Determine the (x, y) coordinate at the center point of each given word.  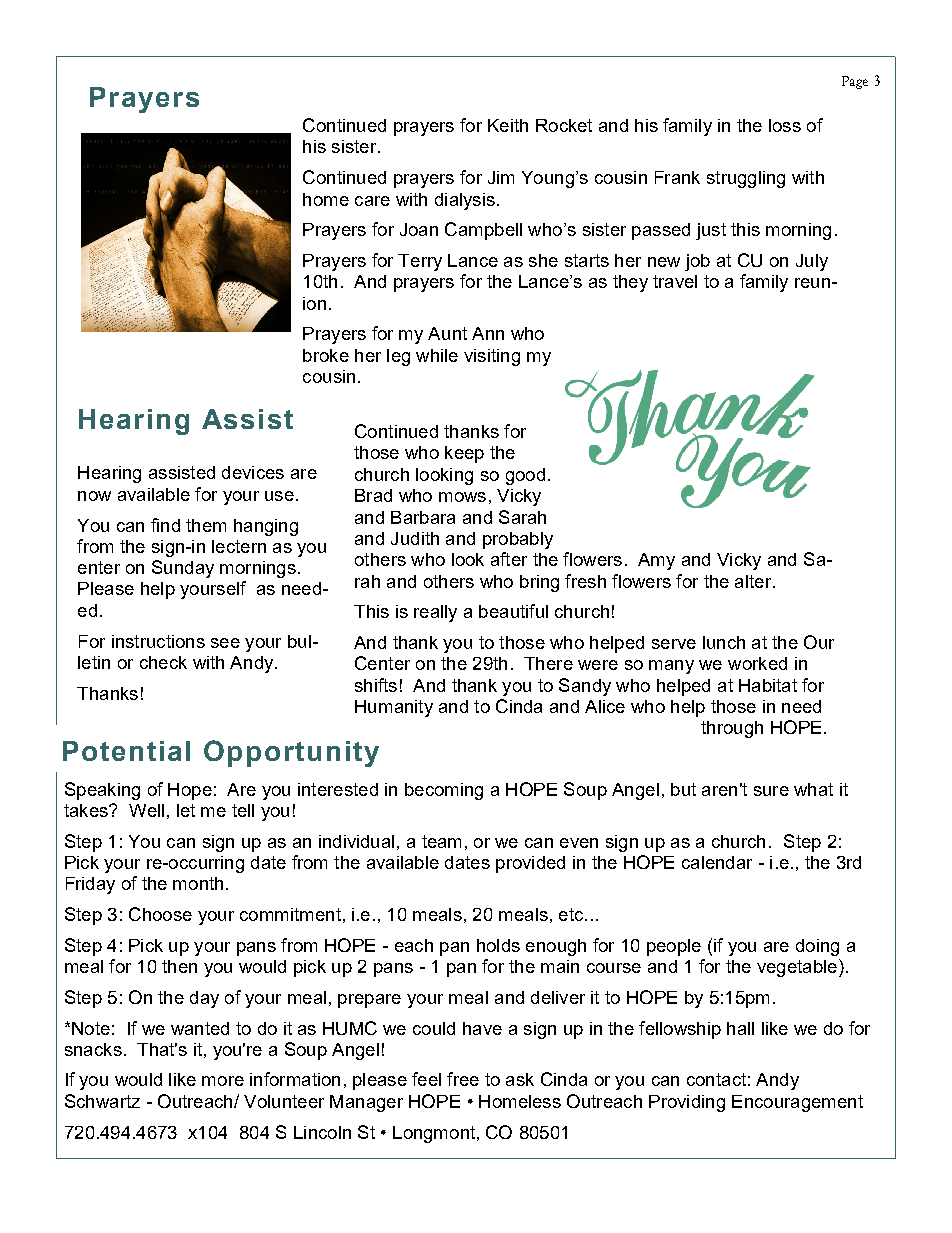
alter (754, 581)
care (372, 201)
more (223, 1081)
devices (253, 472)
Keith (508, 125)
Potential (126, 751)
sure (771, 791)
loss (785, 125)
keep (464, 454)
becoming (444, 791)
